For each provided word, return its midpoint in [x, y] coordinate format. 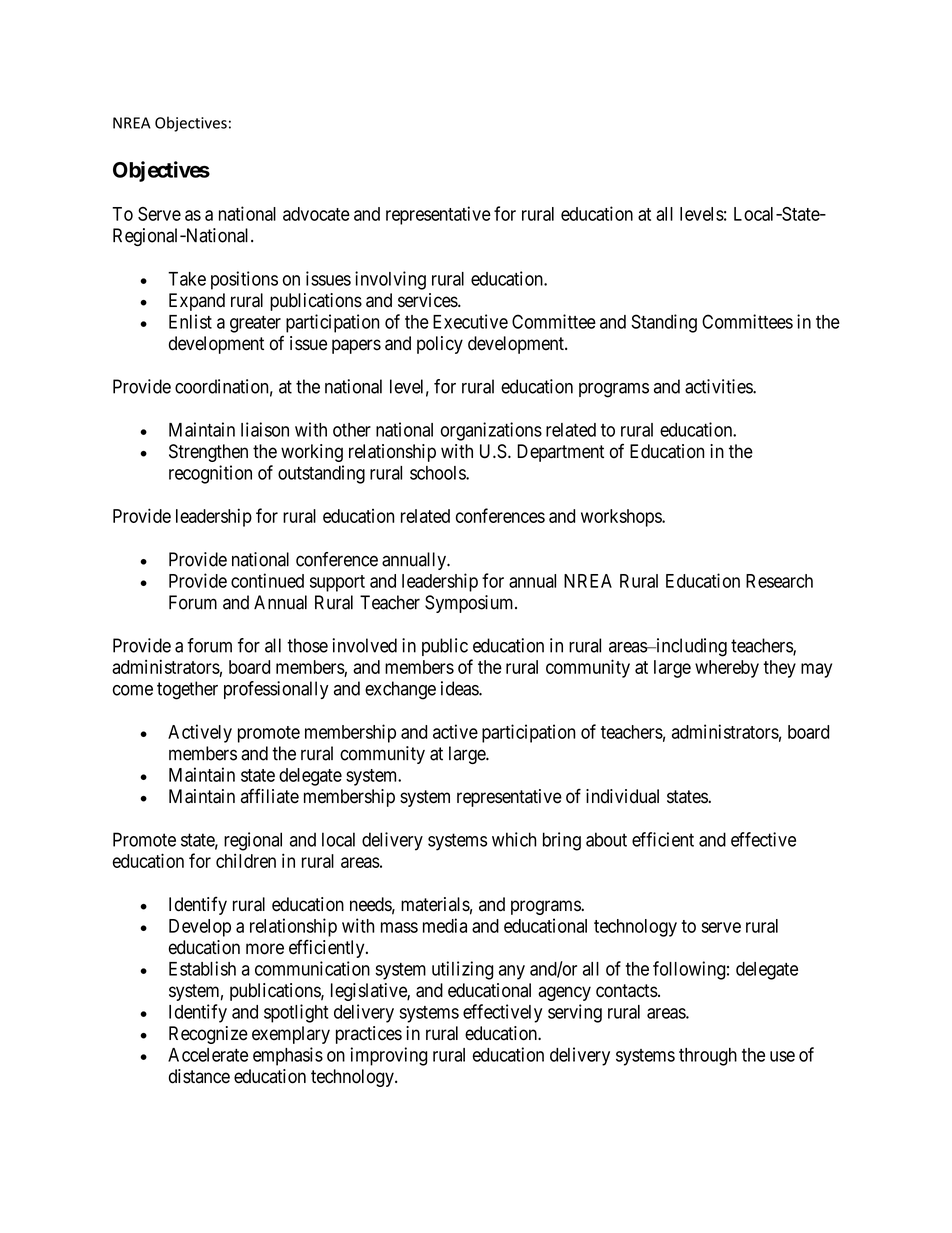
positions [244, 280]
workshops [622, 518]
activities [719, 386]
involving [390, 280]
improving [389, 1056]
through [708, 1057]
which [514, 839]
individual [622, 796]
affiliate [270, 796]
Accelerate [208, 1055]
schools [438, 473]
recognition [210, 474]
